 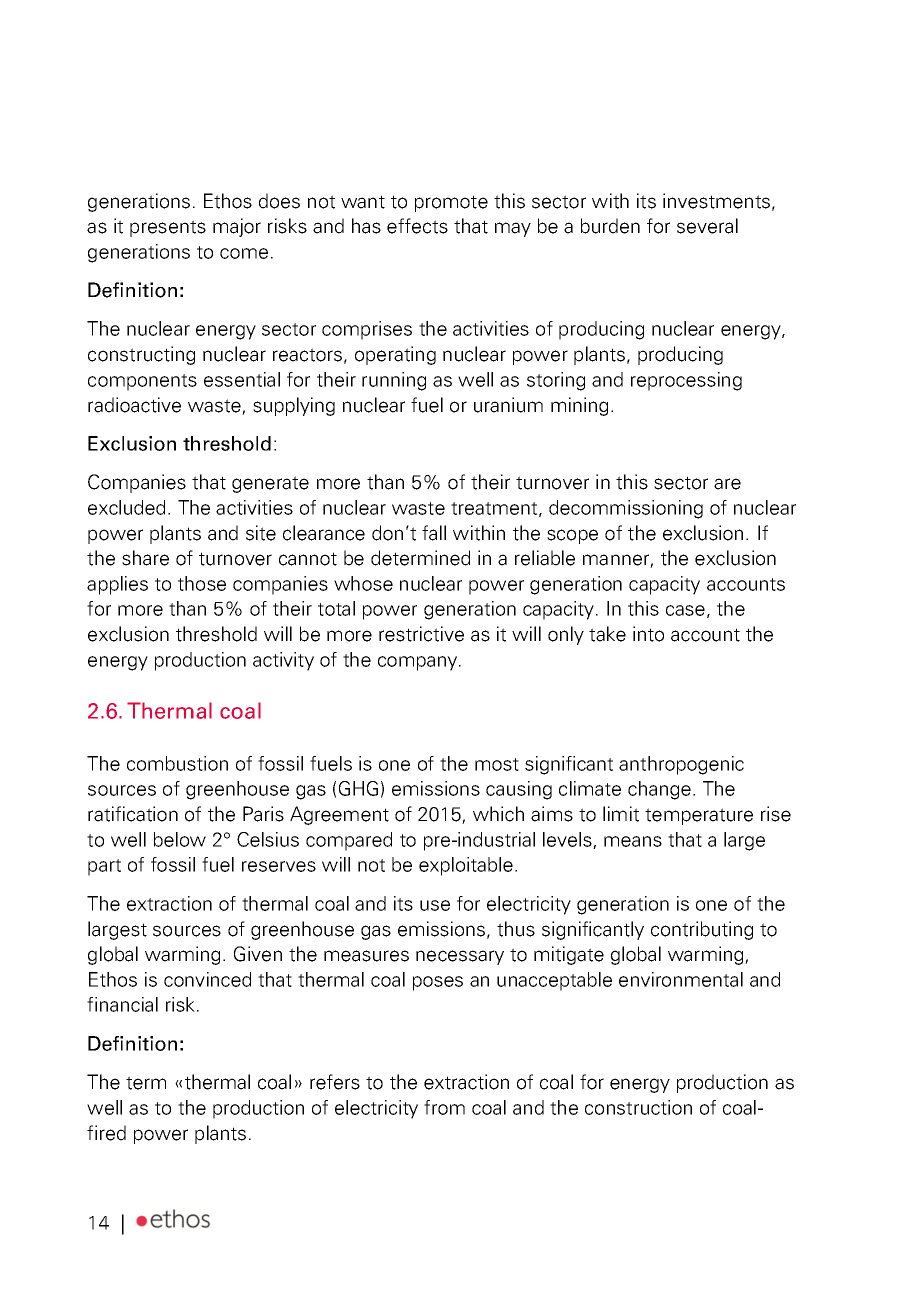 What do you see at coordinates (202, 583) in the screenshot?
I see `those` at bounding box center [202, 583].
